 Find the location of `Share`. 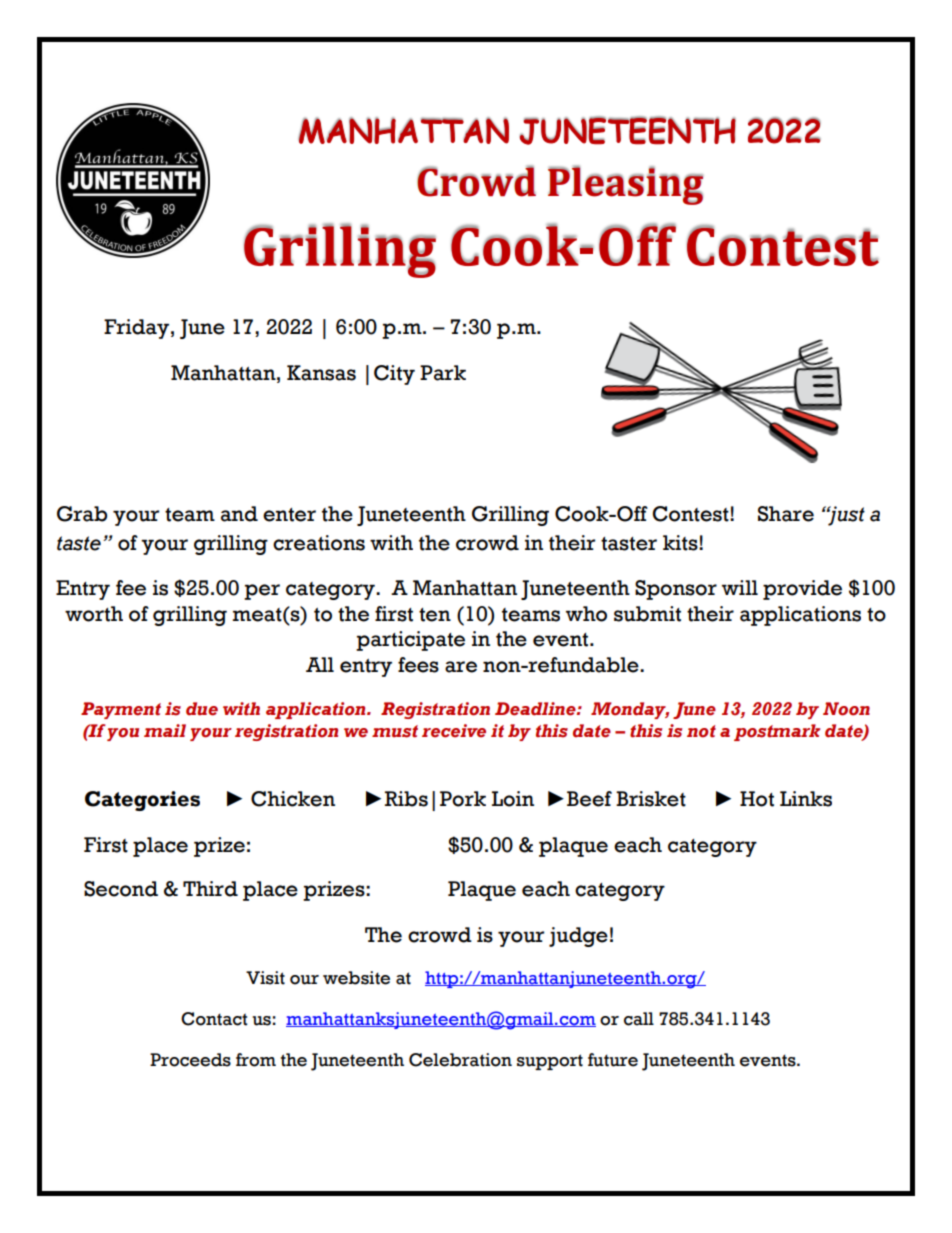

Share is located at coordinates (786, 514).
